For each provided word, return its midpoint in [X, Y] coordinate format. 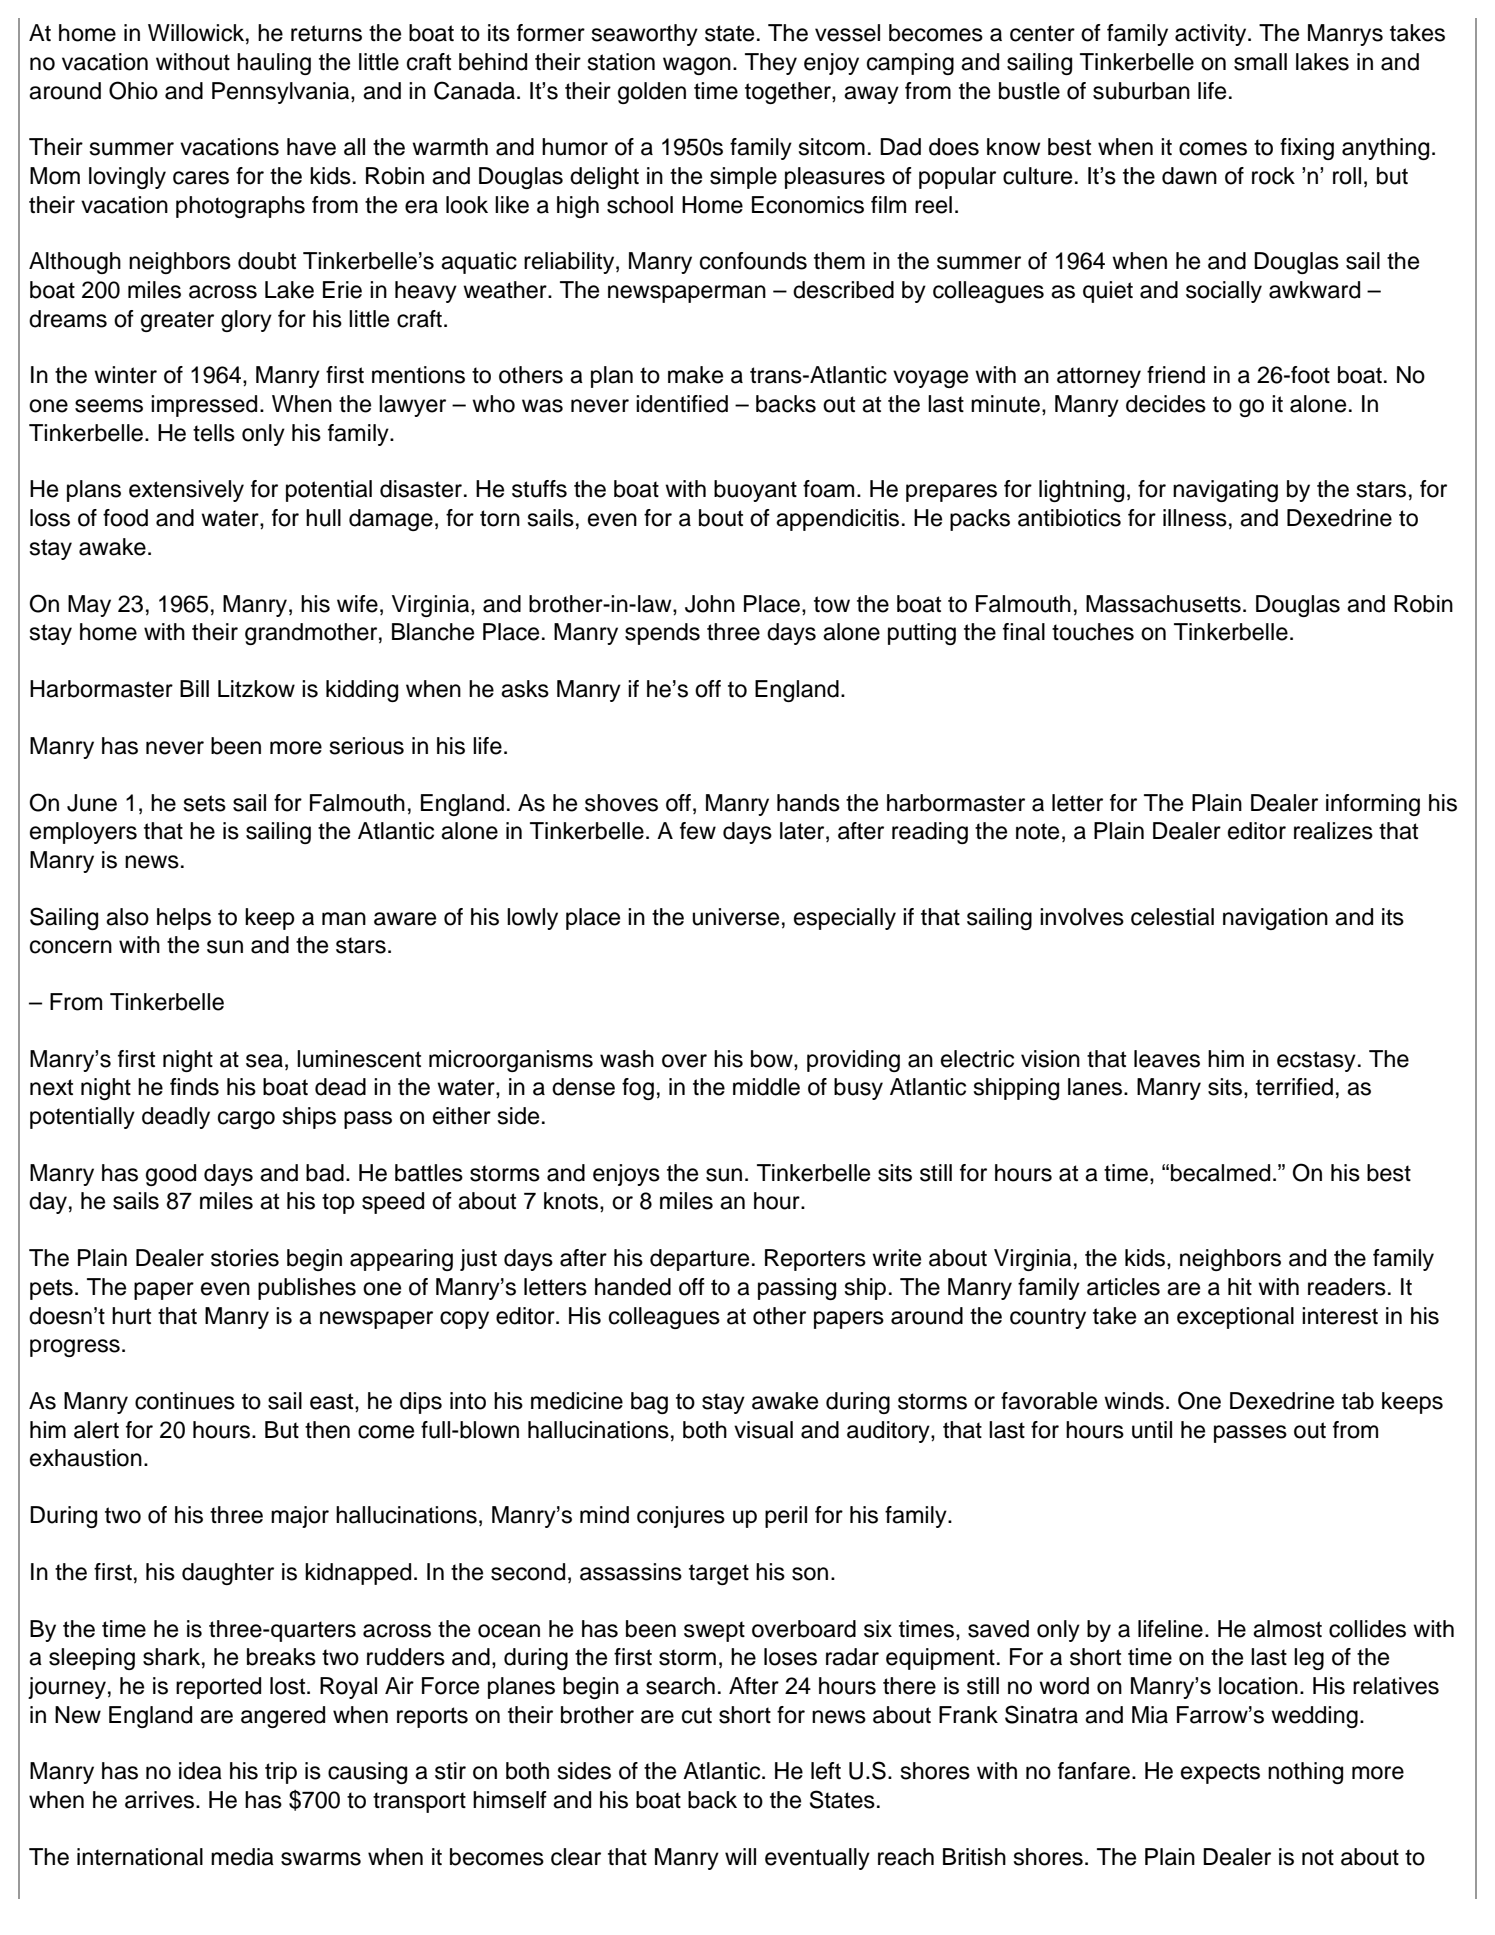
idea [200, 1771]
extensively [186, 491]
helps [184, 919]
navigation [1275, 919]
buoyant [755, 491]
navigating [1225, 491]
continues [185, 1401]
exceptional [1235, 1318]
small [1260, 62]
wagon [697, 66]
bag [649, 1403]
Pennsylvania [282, 93]
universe [735, 917]
